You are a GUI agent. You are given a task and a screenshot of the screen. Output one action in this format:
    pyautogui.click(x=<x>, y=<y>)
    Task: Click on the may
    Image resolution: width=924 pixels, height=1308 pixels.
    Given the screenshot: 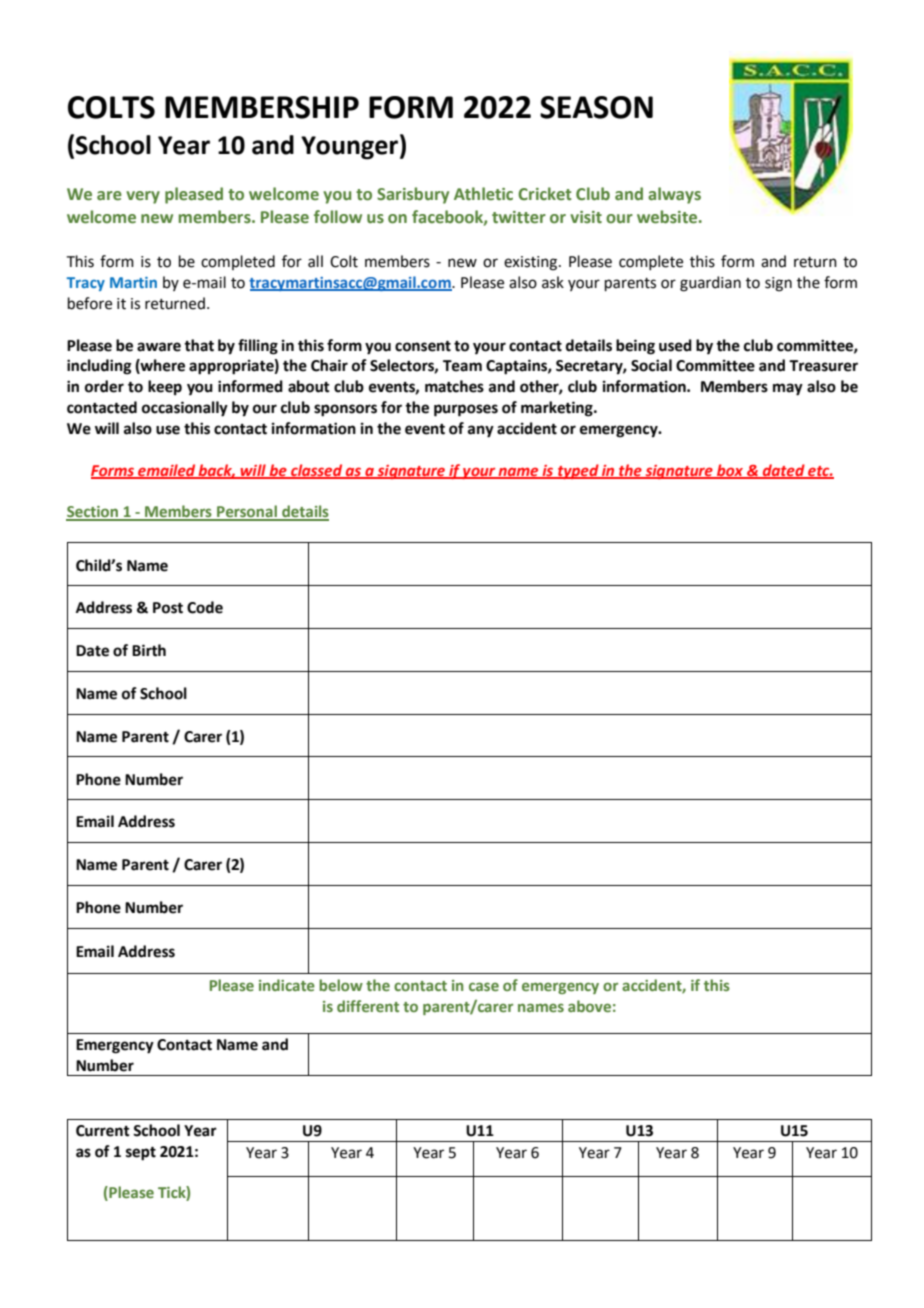 What is the action you would take?
    pyautogui.click(x=788, y=389)
